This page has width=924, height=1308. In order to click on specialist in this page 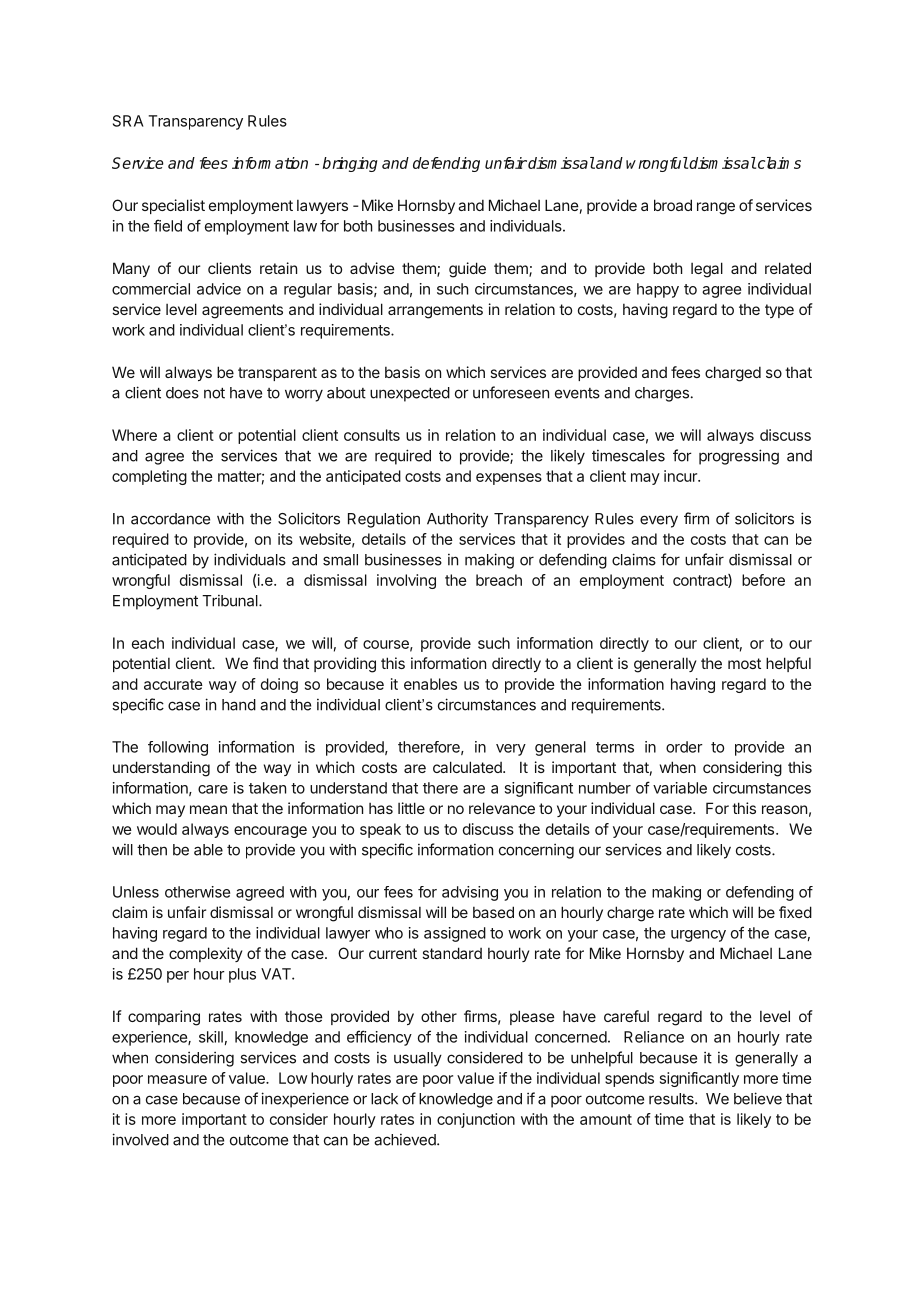, I will do `click(173, 206)`.
